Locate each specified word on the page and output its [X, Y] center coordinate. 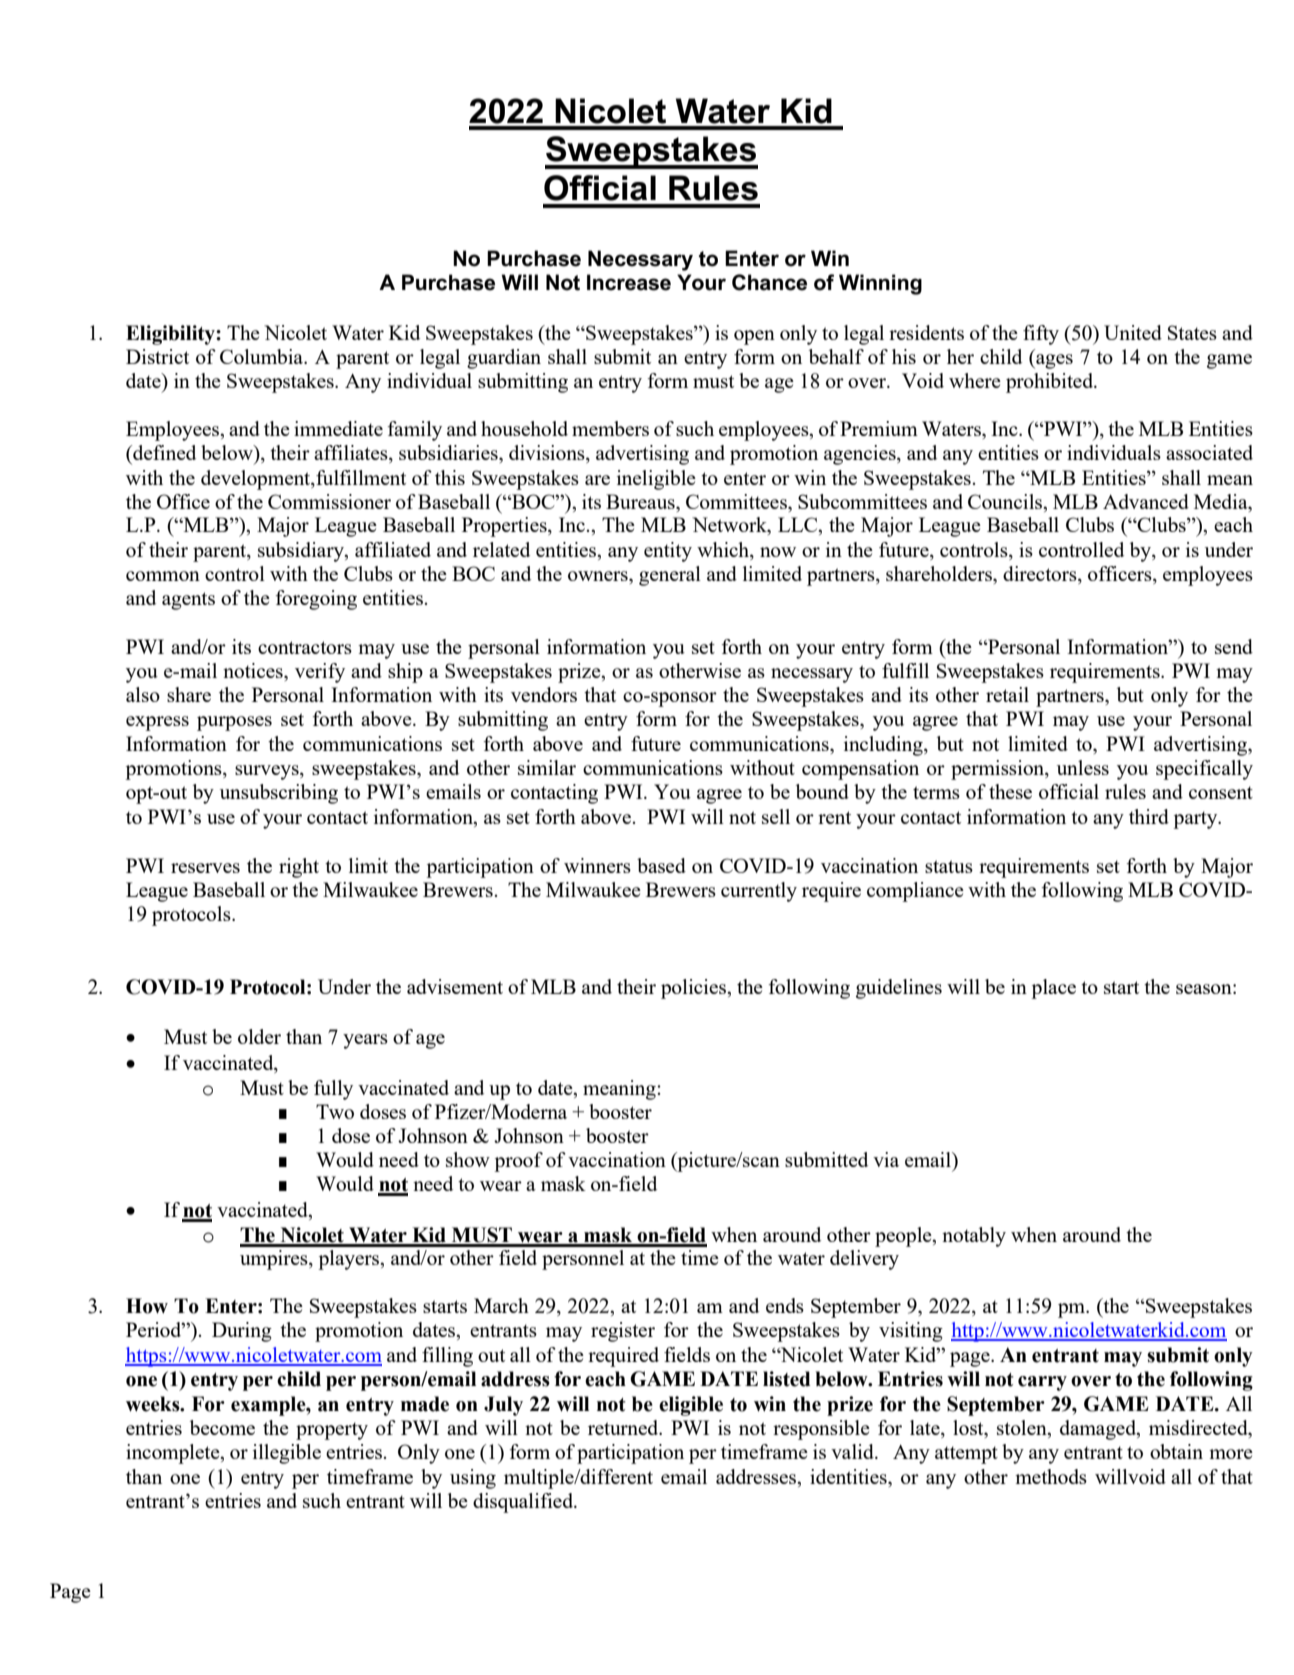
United [1133, 332]
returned [624, 1427]
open [754, 337]
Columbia [263, 356]
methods [1051, 1476]
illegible [287, 1454]
